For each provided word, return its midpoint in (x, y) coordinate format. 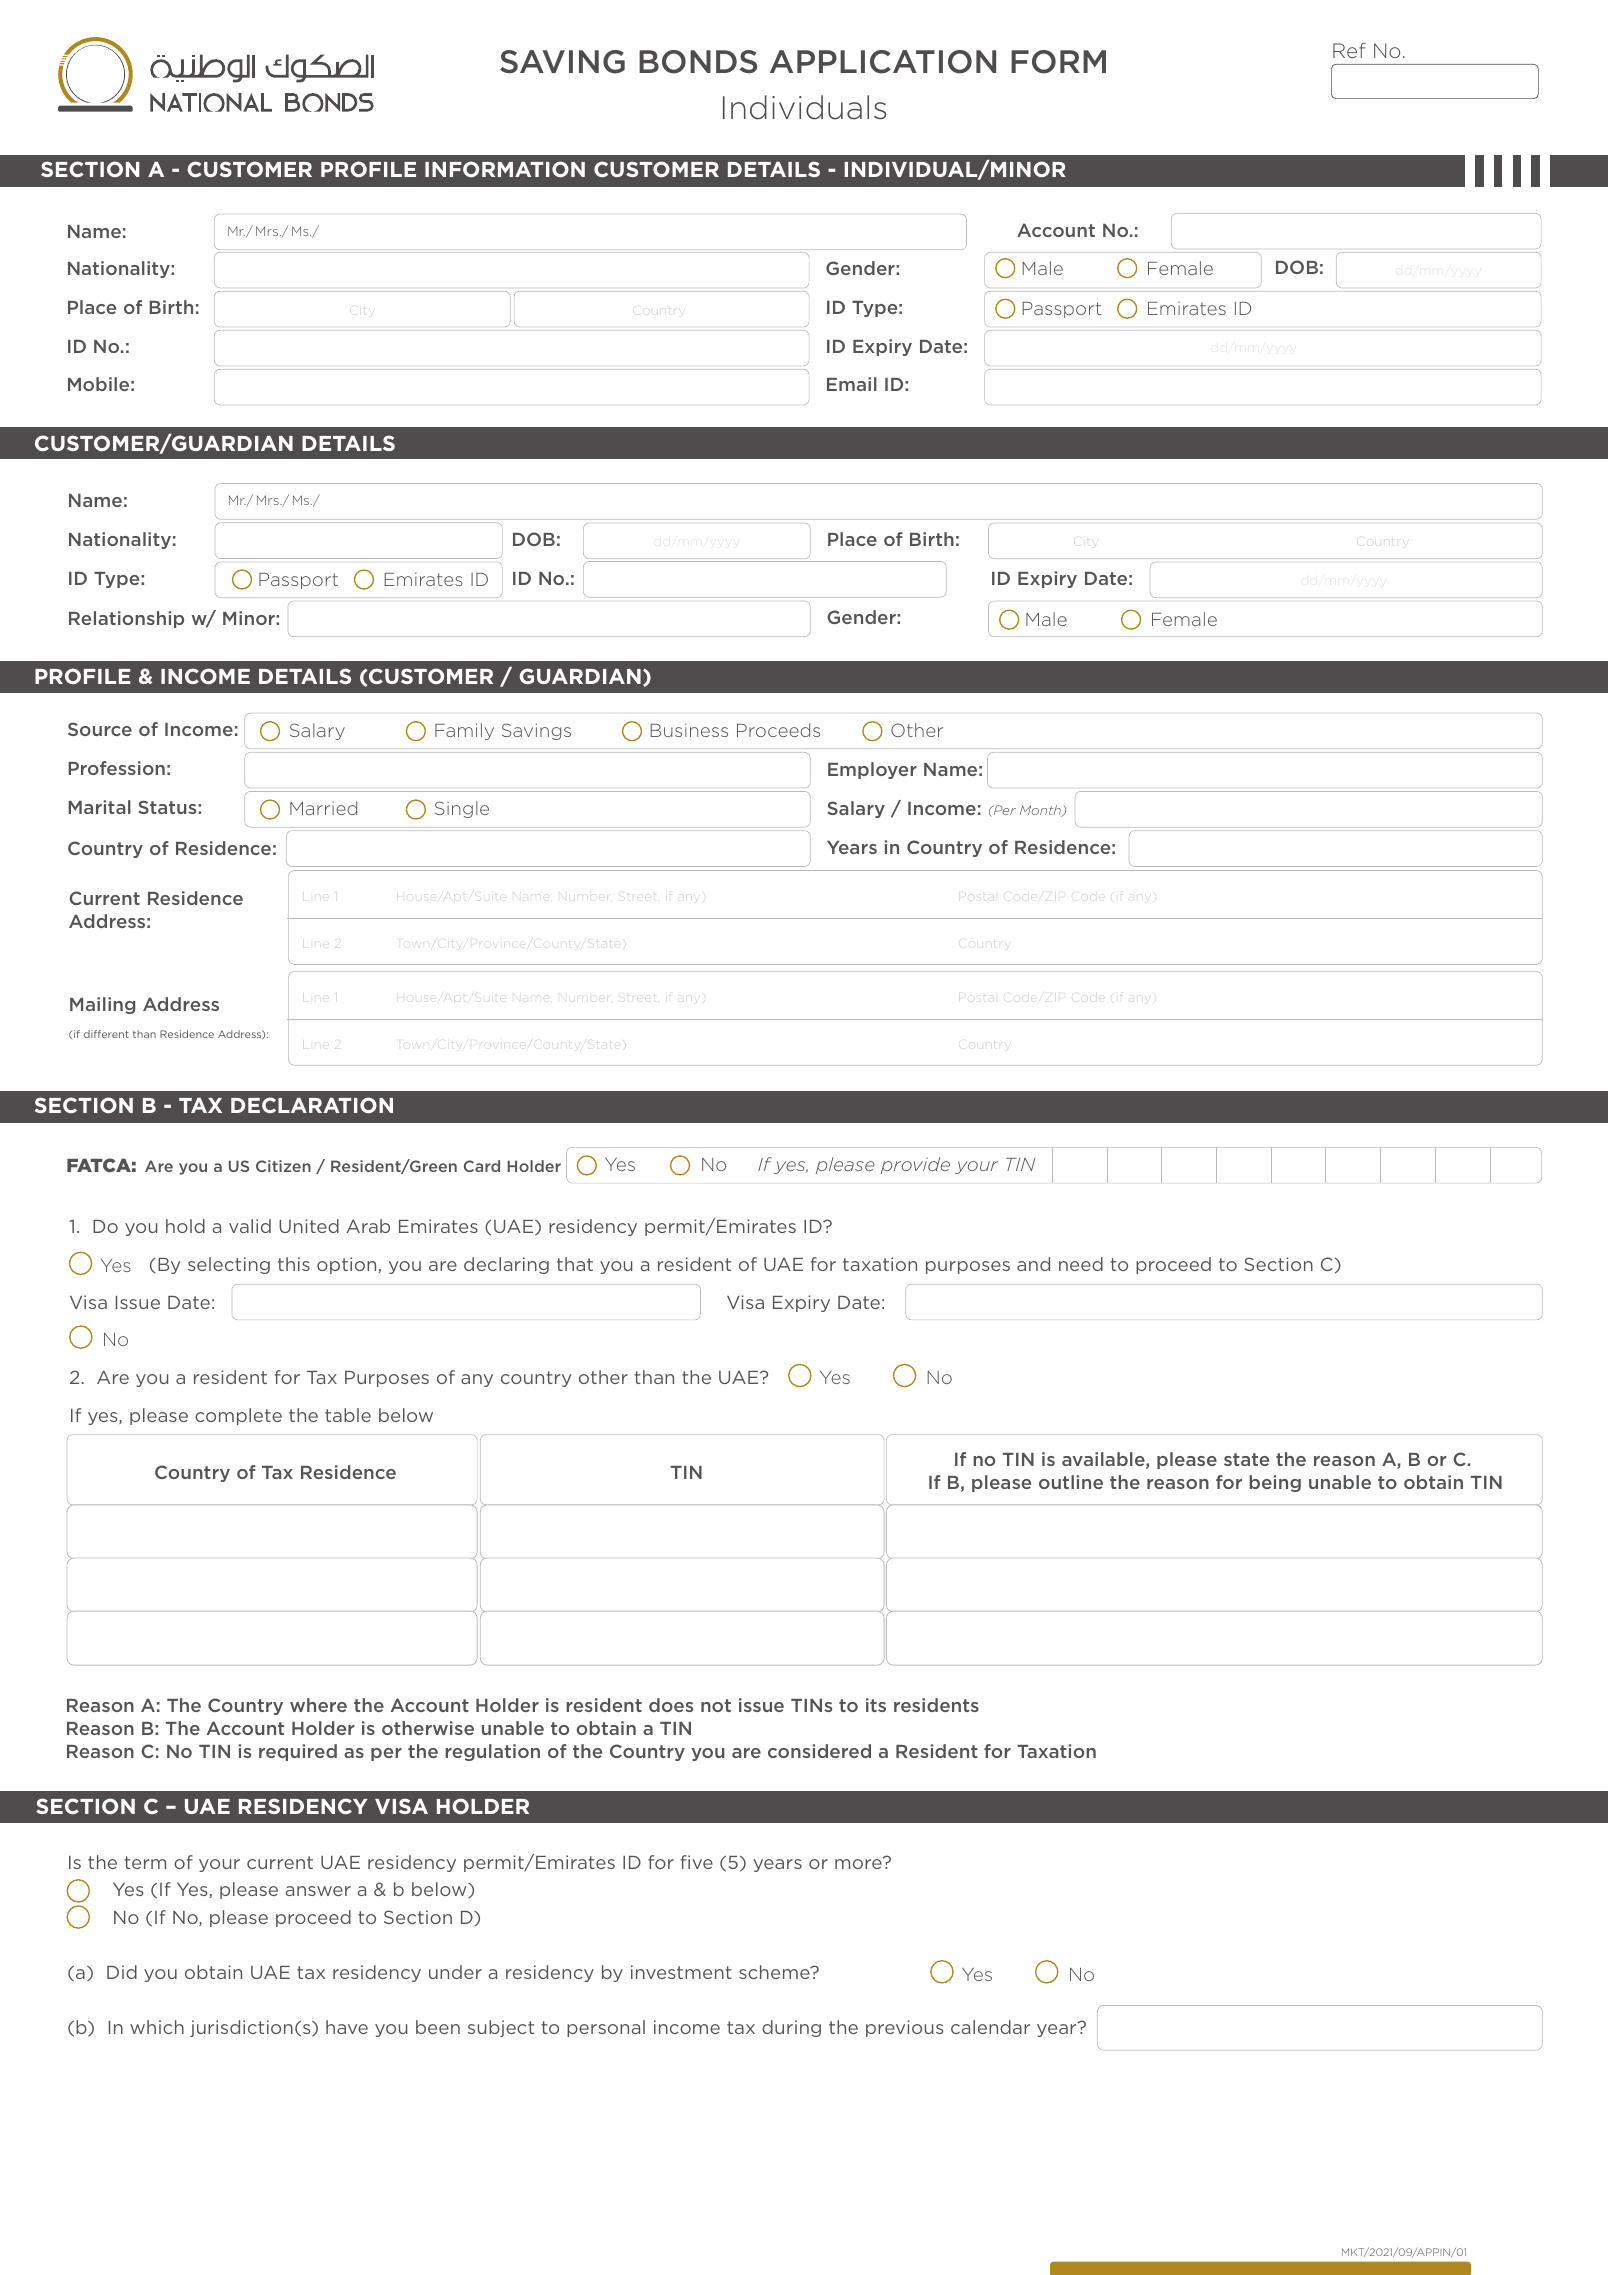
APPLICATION (883, 62)
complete (238, 1416)
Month (1041, 811)
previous (904, 2028)
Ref (1349, 50)
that (575, 1264)
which (157, 2027)
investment (681, 1972)
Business (689, 730)
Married (323, 808)
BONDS (698, 62)
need (1081, 1264)
